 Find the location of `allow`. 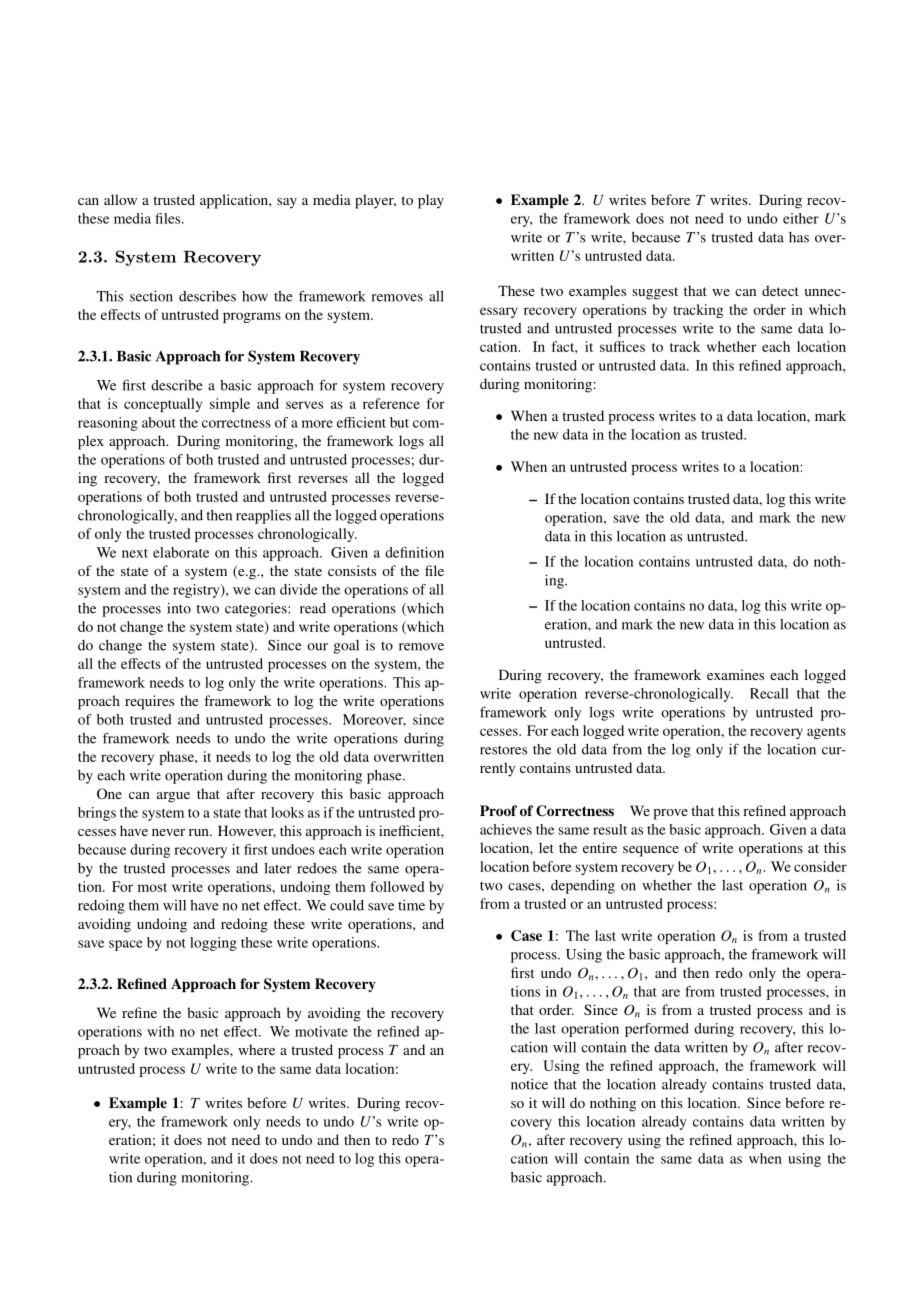

allow is located at coordinates (120, 199).
